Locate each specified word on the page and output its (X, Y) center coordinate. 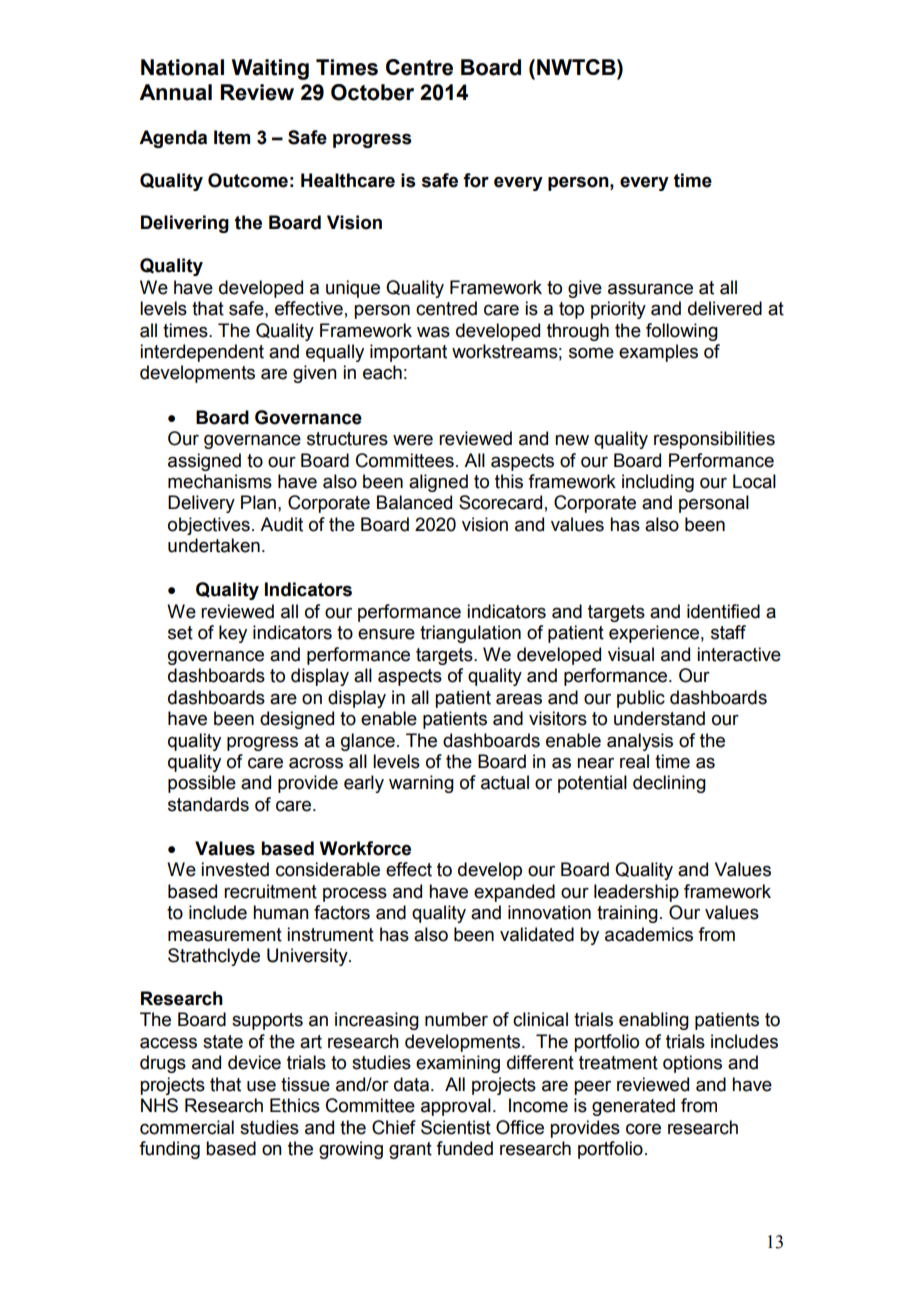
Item (232, 137)
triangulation (470, 634)
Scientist (456, 1127)
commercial (187, 1127)
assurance (650, 289)
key (233, 634)
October (372, 92)
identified (723, 611)
